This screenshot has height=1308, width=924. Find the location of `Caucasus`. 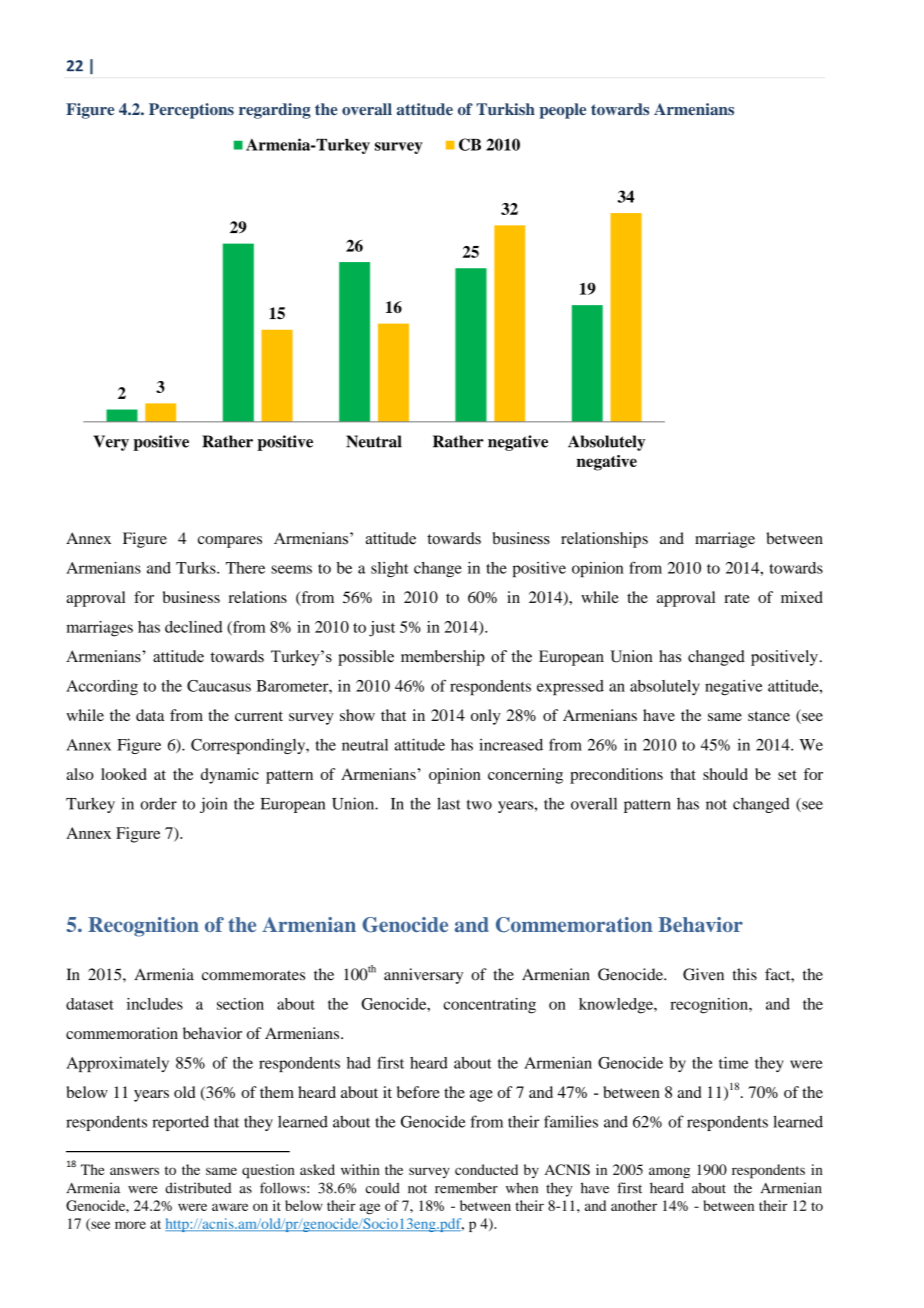

Caucasus is located at coordinates (219, 686).
